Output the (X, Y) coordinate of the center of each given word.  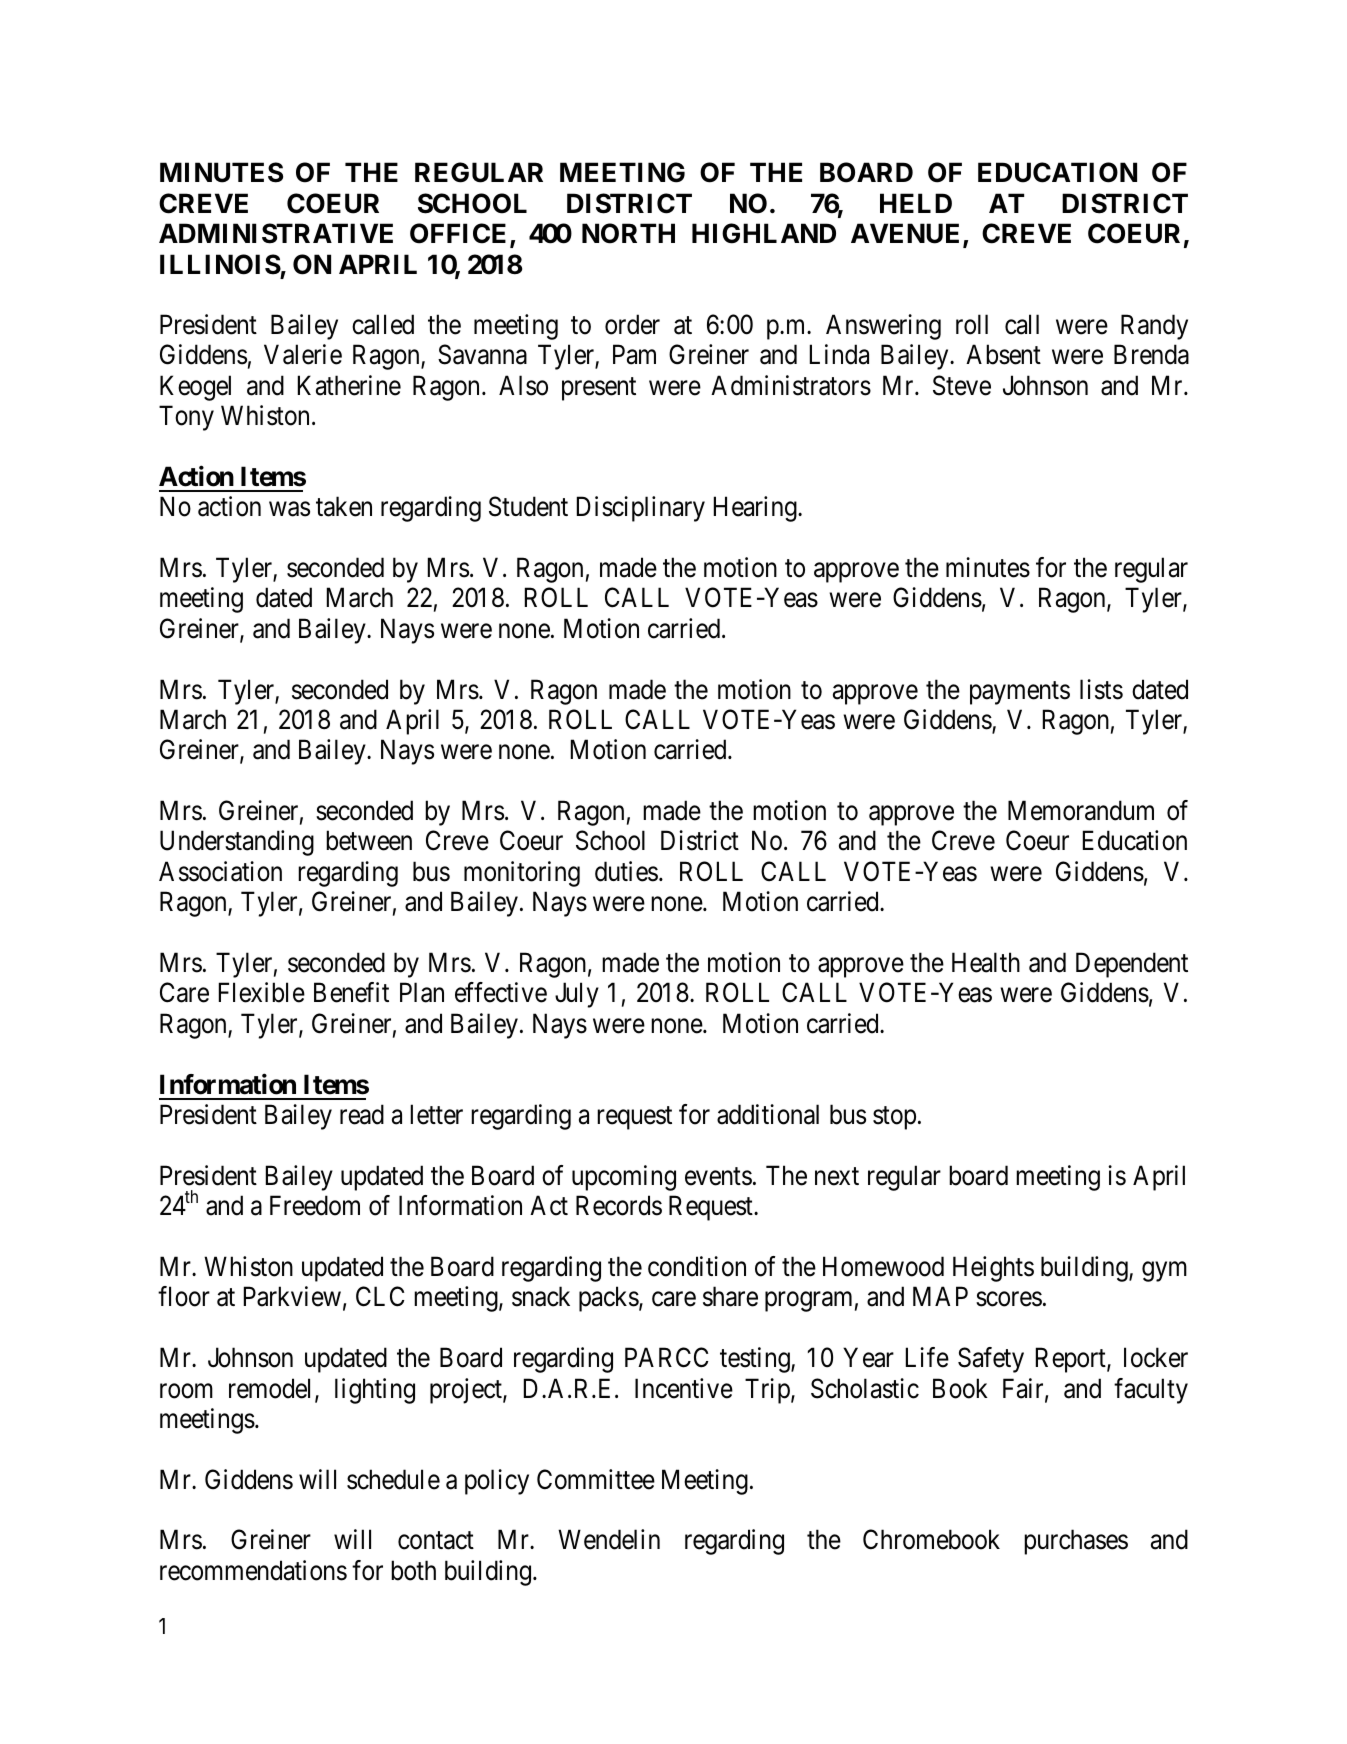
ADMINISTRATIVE (276, 233)
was (289, 509)
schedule (393, 1479)
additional (768, 1114)
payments (1020, 693)
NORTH (628, 233)
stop (894, 1118)
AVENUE (907, 235)
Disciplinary (641, 509)
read (362, 1114)
